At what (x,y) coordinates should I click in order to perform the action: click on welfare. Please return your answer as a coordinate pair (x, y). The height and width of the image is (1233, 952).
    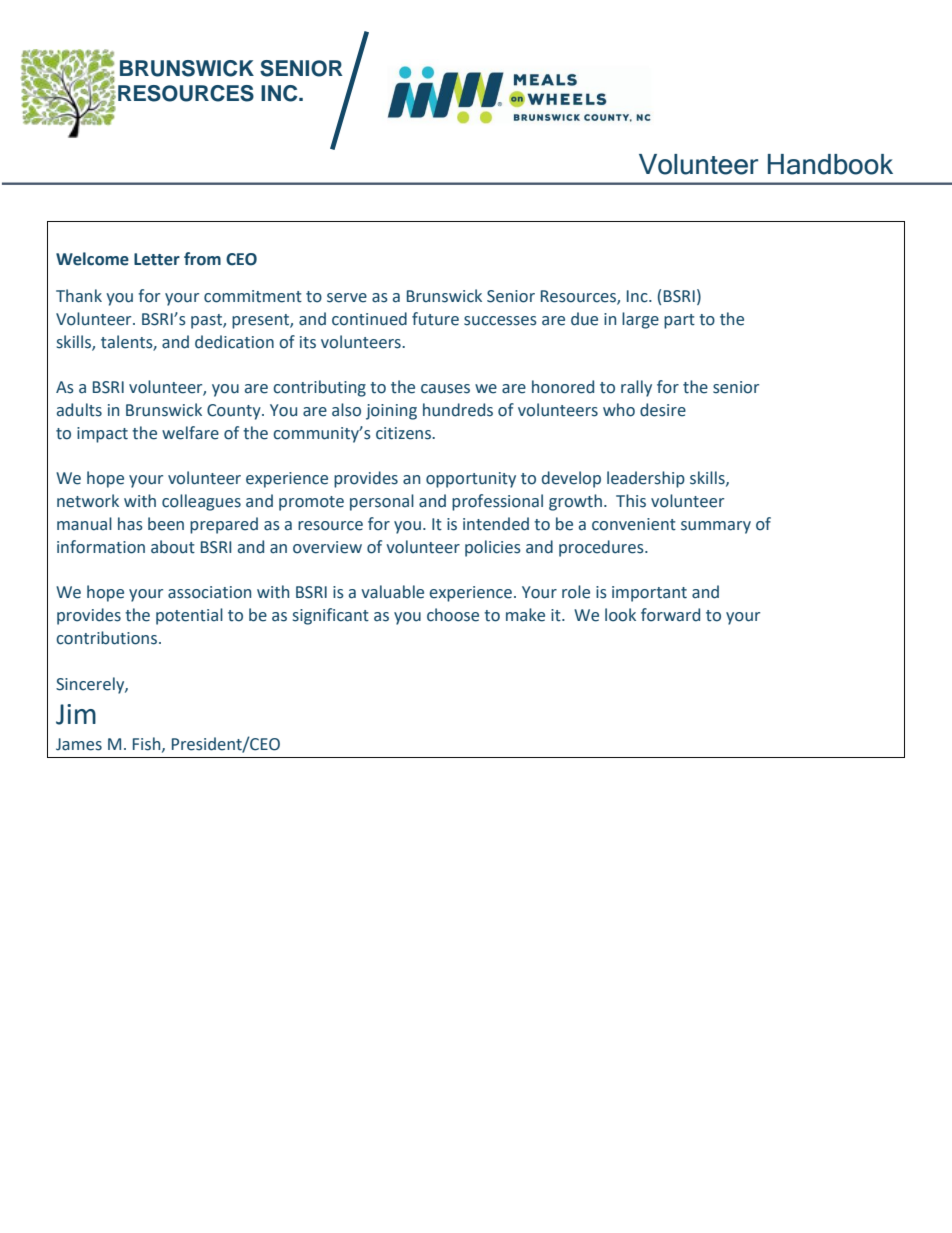
    Looking at the image, I should click on (190, 433).
